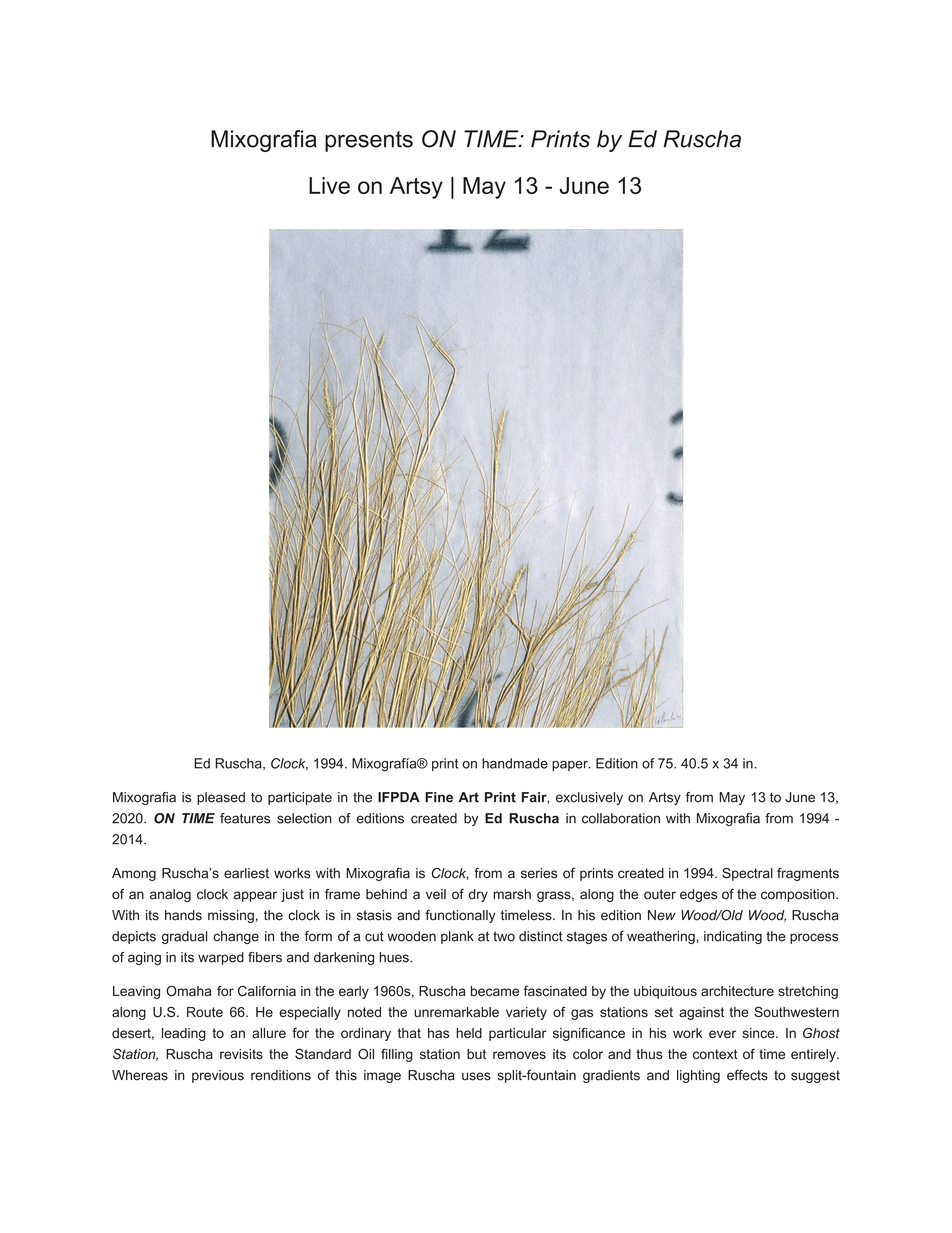 The height and width of the image is (1233, 952). I want to click on handmade, so click(515, 763).
